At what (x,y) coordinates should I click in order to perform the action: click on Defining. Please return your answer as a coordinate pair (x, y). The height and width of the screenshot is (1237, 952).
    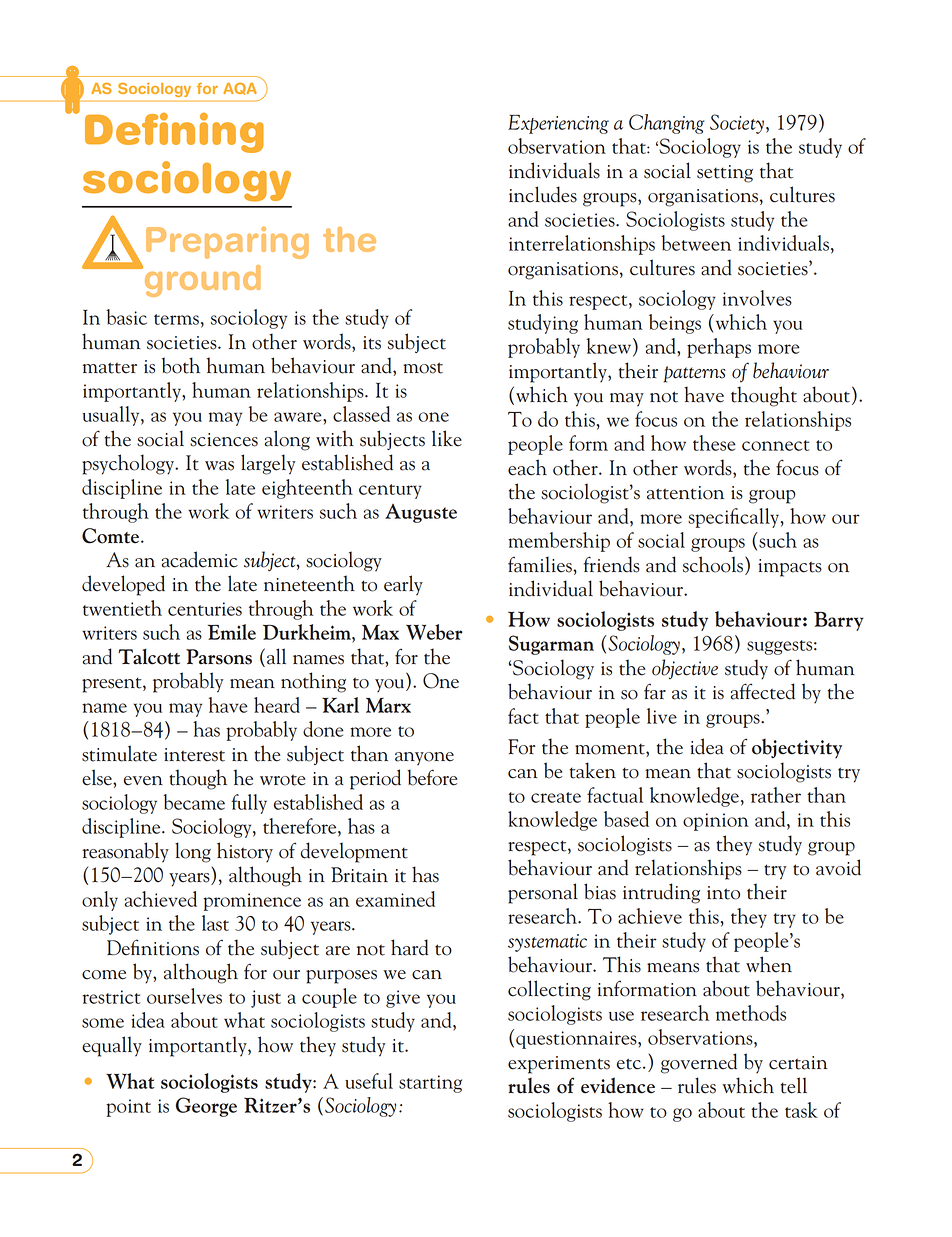
    Looking at the image, I should click on (174, 133).
